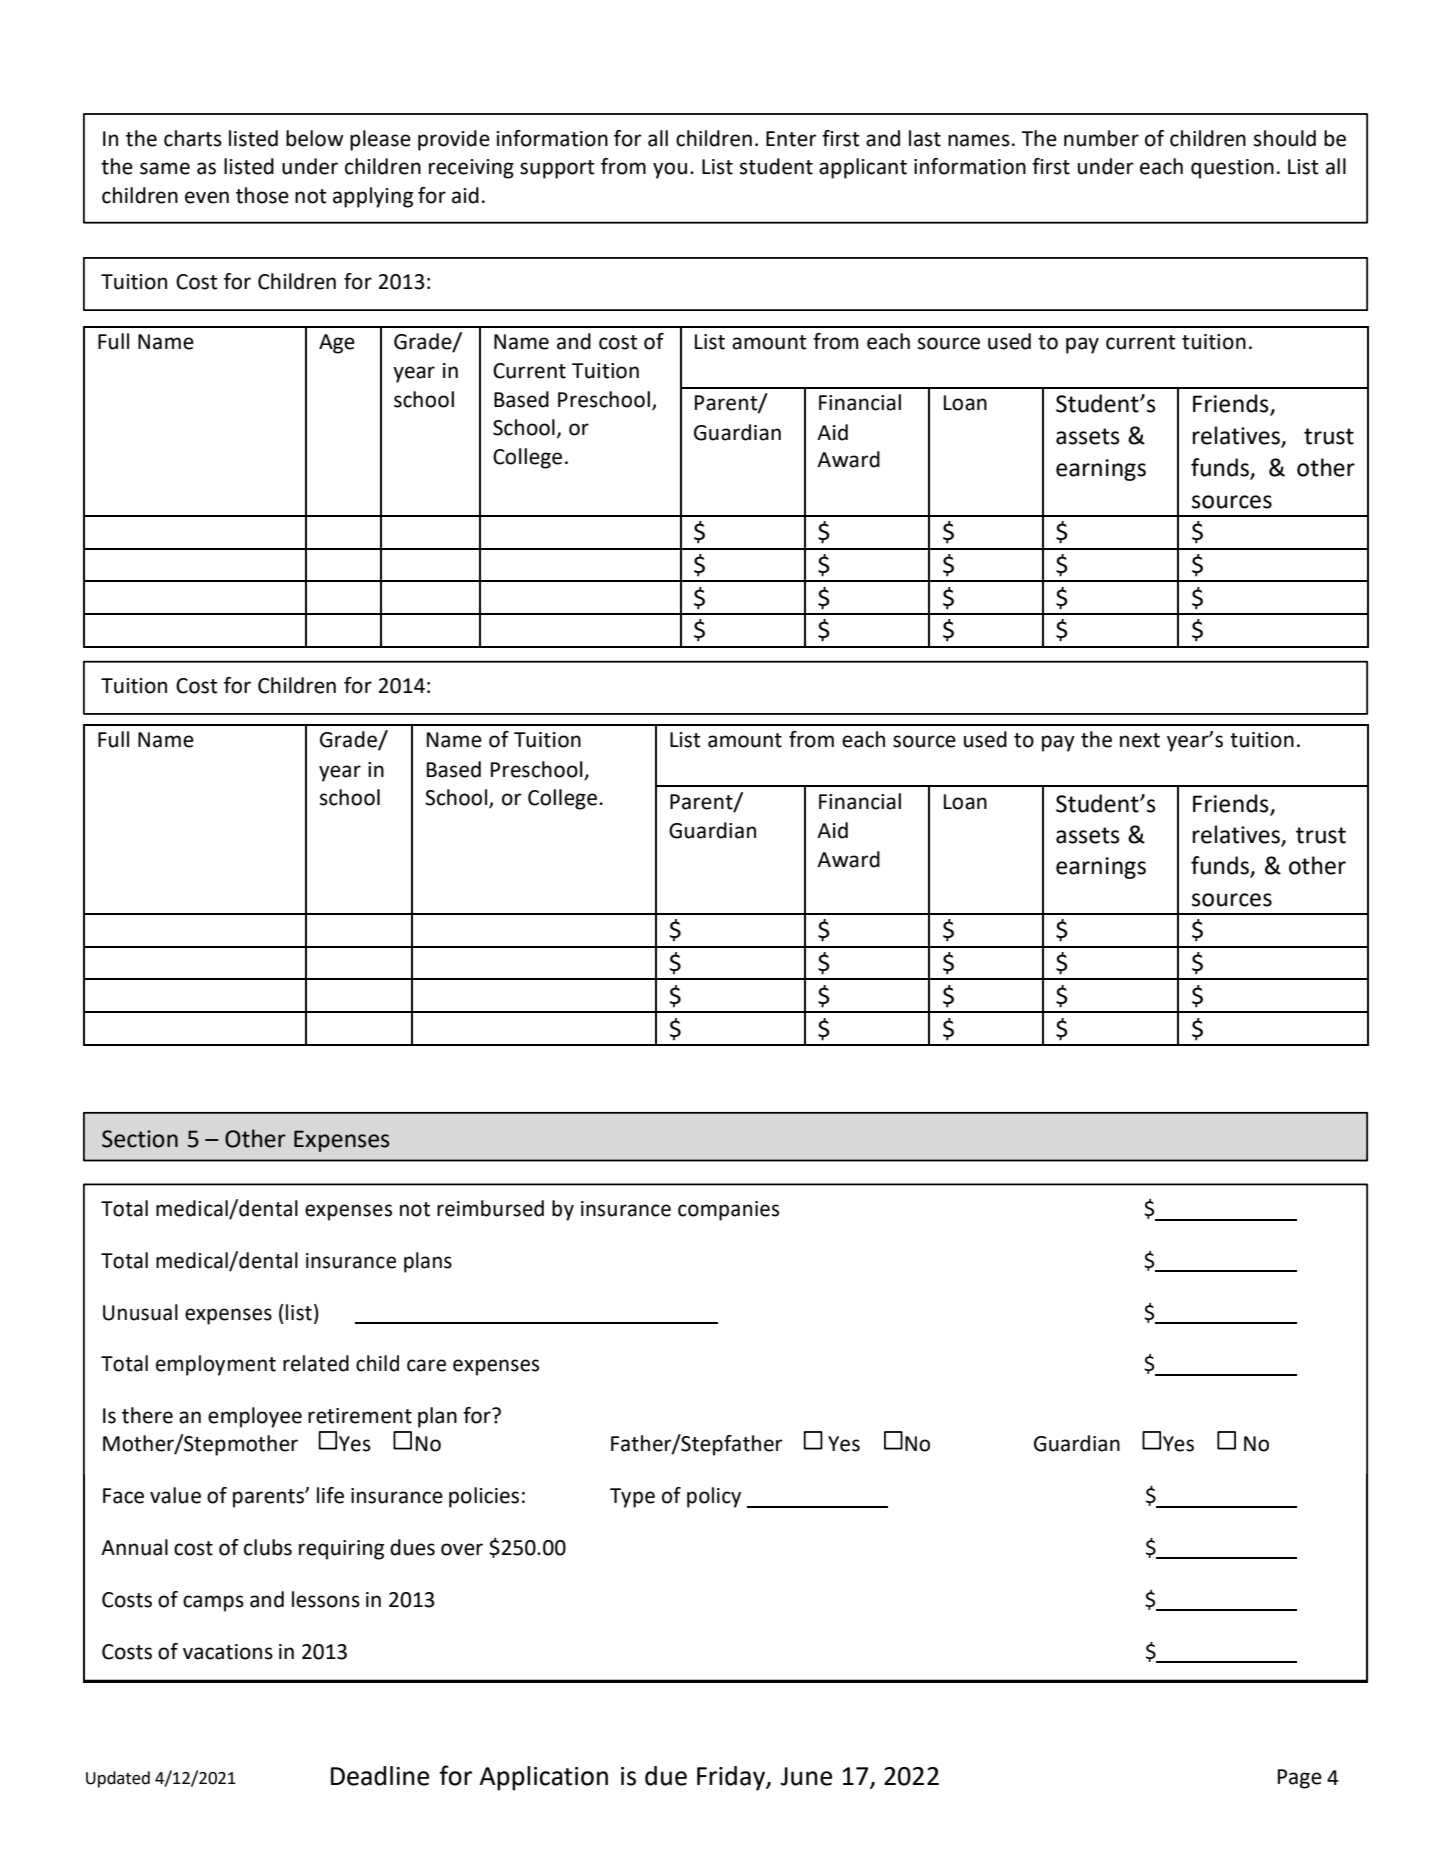 The height and width of the image is (1863, 1440). I want to click on next, so click(1140, 740).
